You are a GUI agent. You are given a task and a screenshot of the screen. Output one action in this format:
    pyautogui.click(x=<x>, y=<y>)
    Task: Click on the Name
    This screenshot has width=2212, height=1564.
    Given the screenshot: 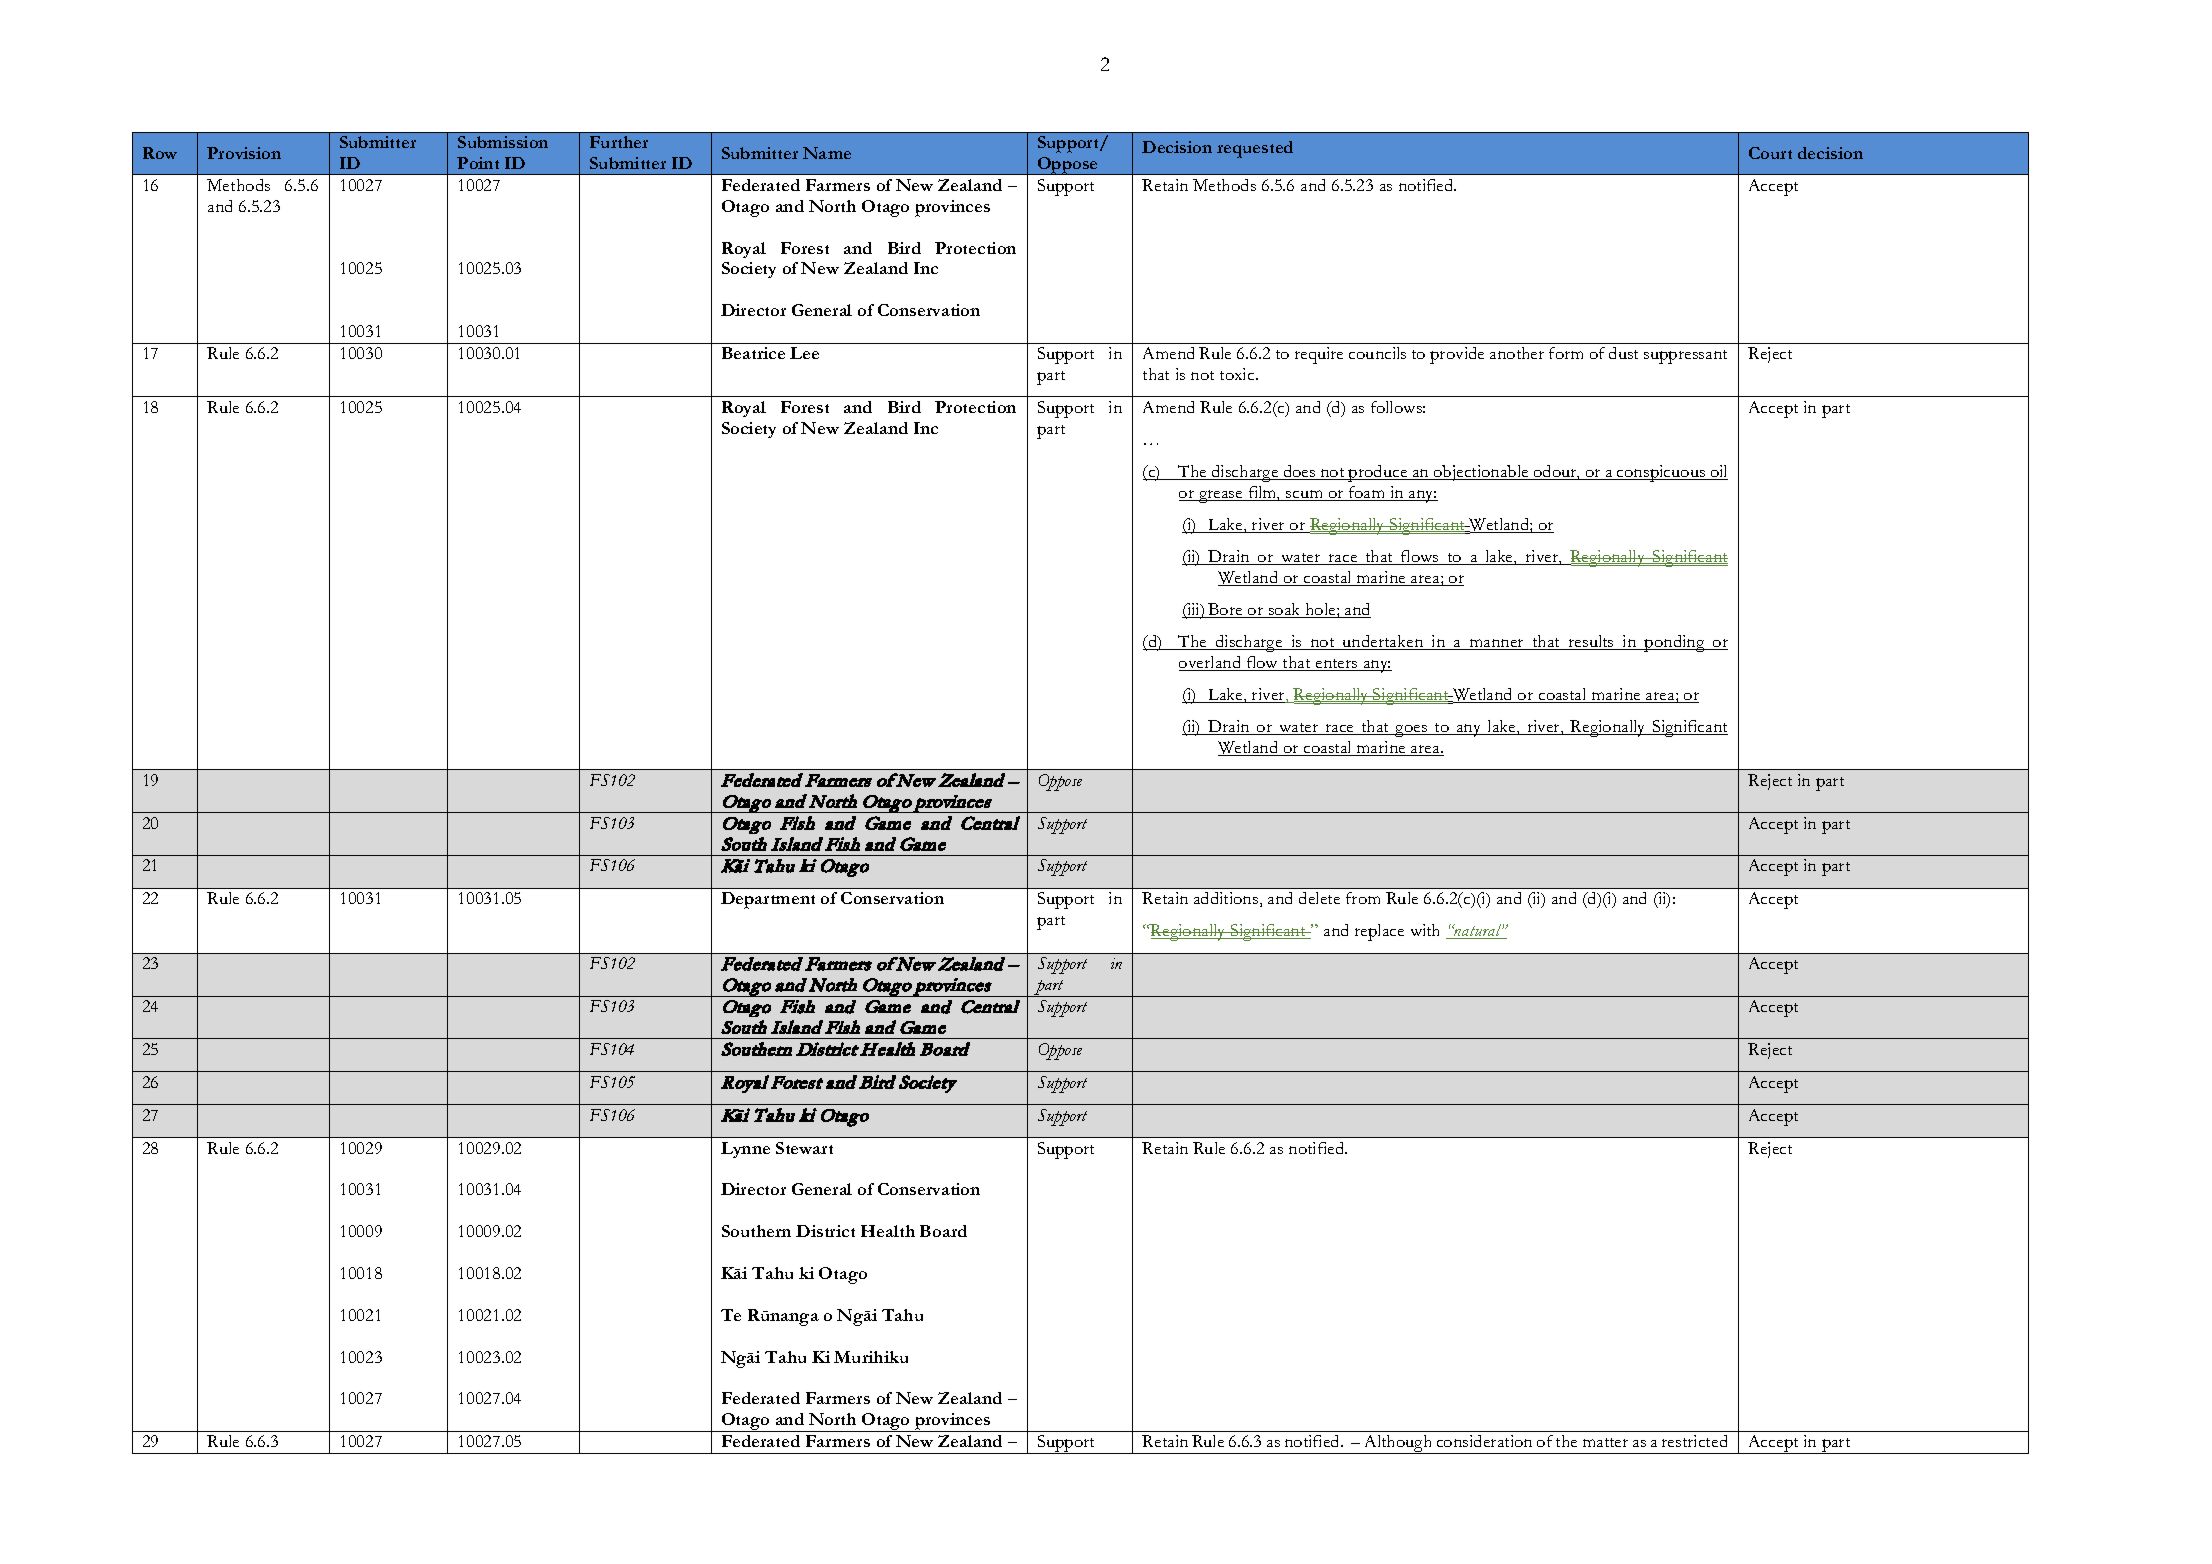 What is the action you would take?
    pyautogui.click(x=827, y=153)
